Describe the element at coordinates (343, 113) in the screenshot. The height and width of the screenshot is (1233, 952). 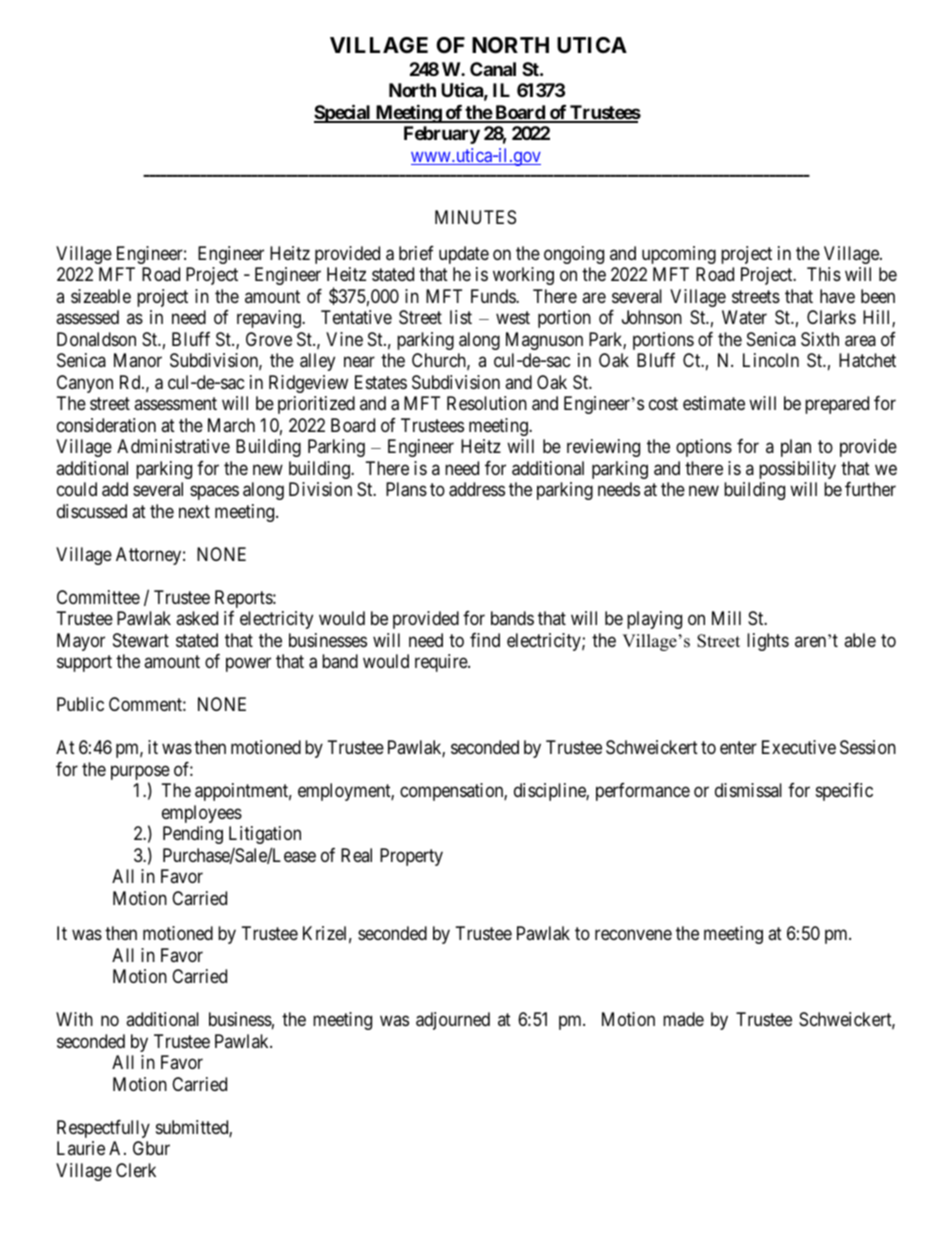
I see `Special` at that location.
